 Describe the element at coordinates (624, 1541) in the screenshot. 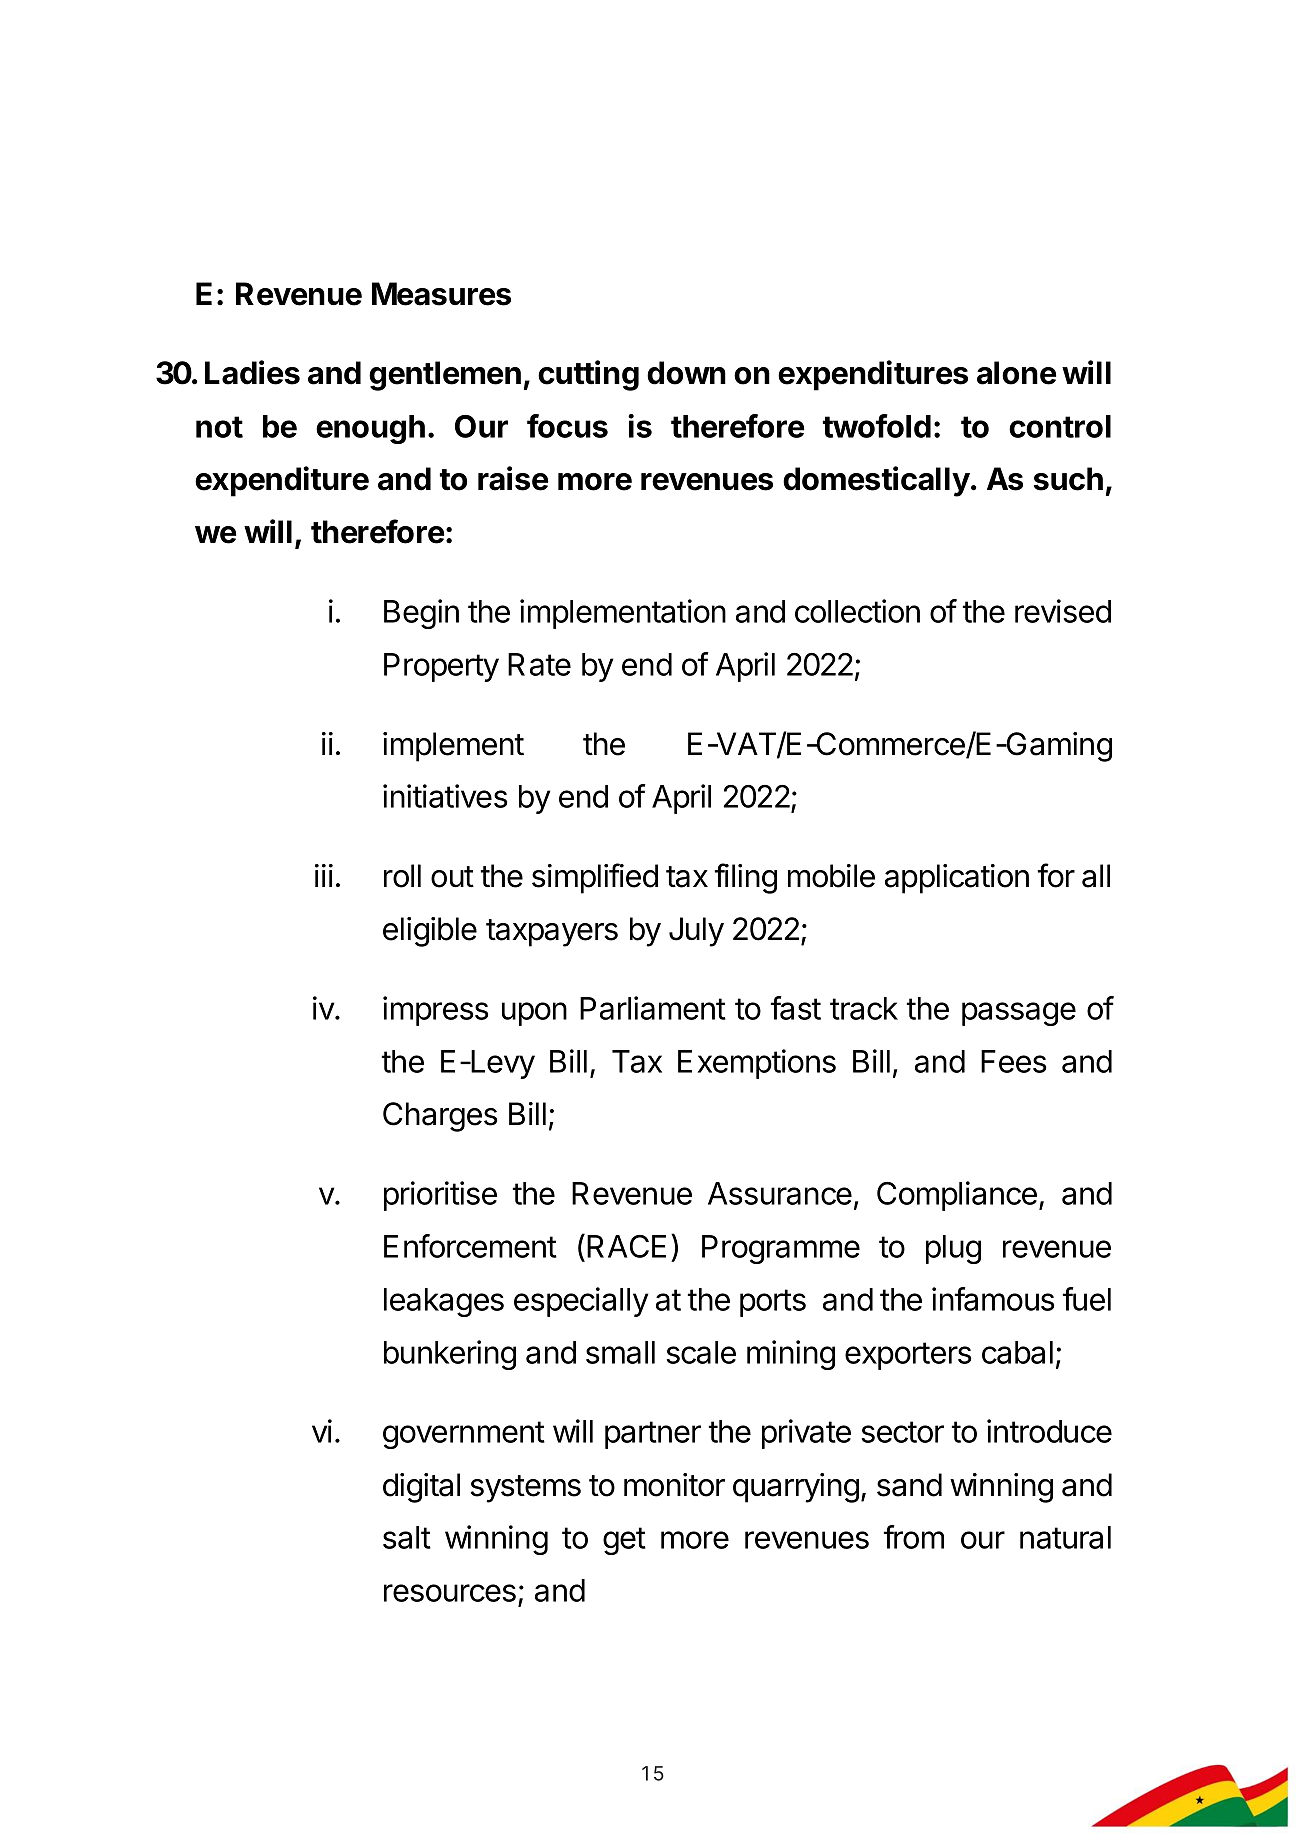

I see `get` at that location.
